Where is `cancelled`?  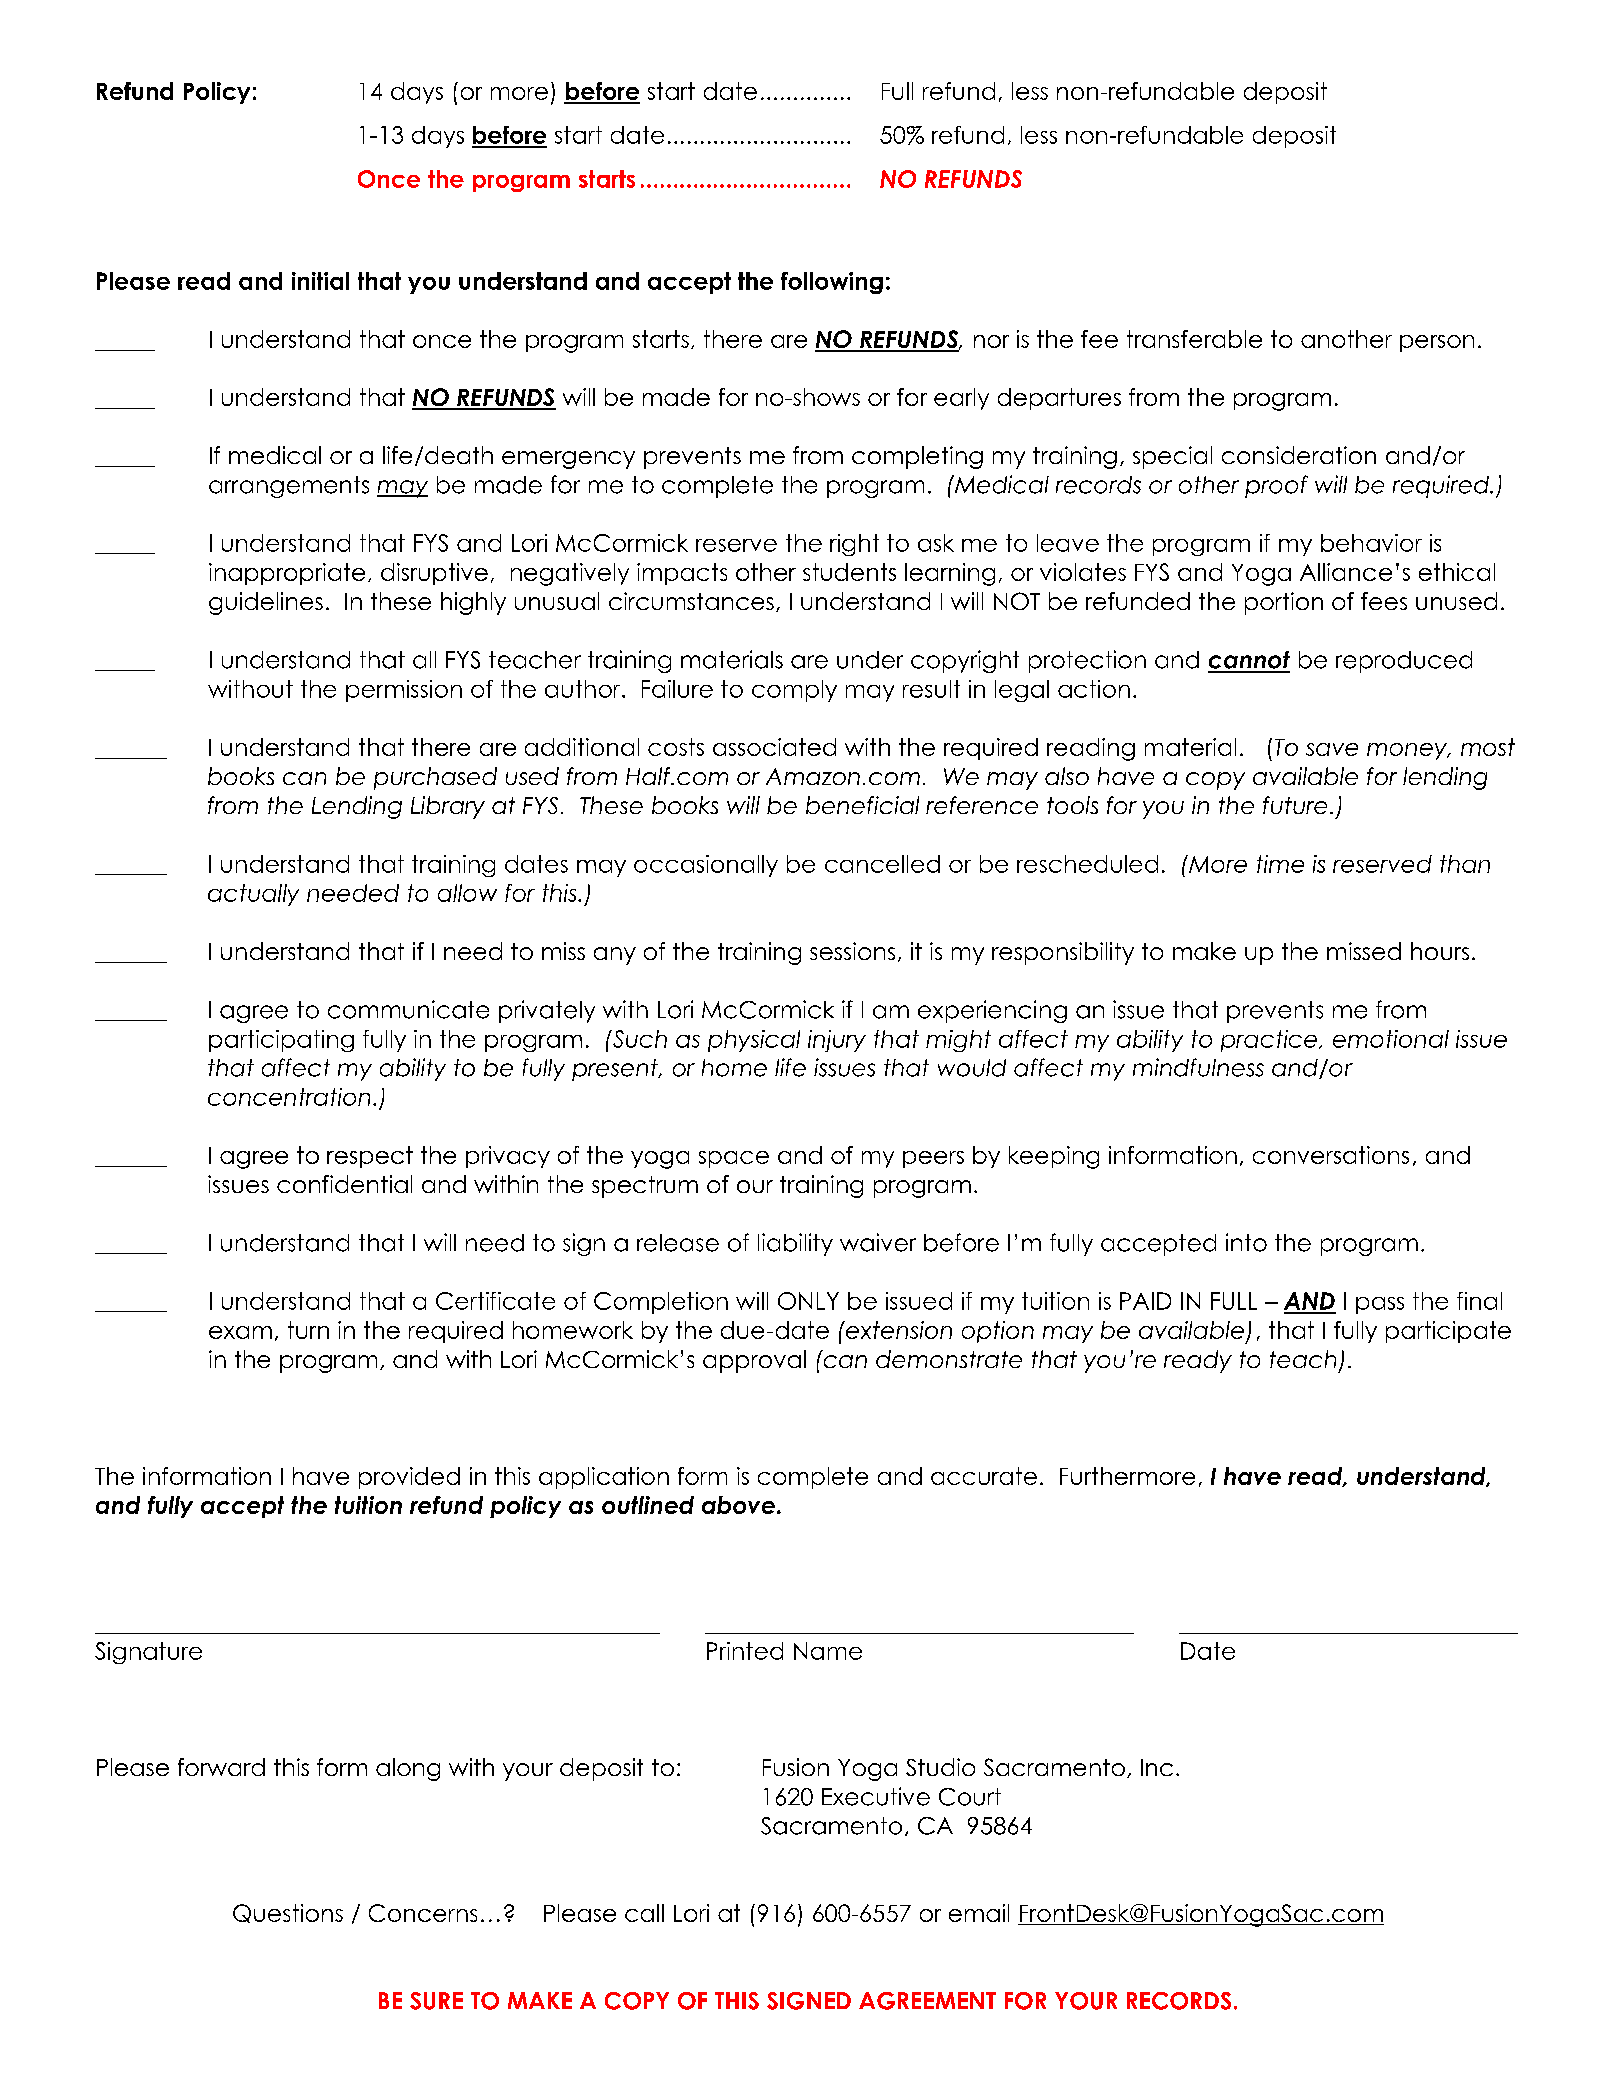 cancelled is located at coordinates (882, 864).
